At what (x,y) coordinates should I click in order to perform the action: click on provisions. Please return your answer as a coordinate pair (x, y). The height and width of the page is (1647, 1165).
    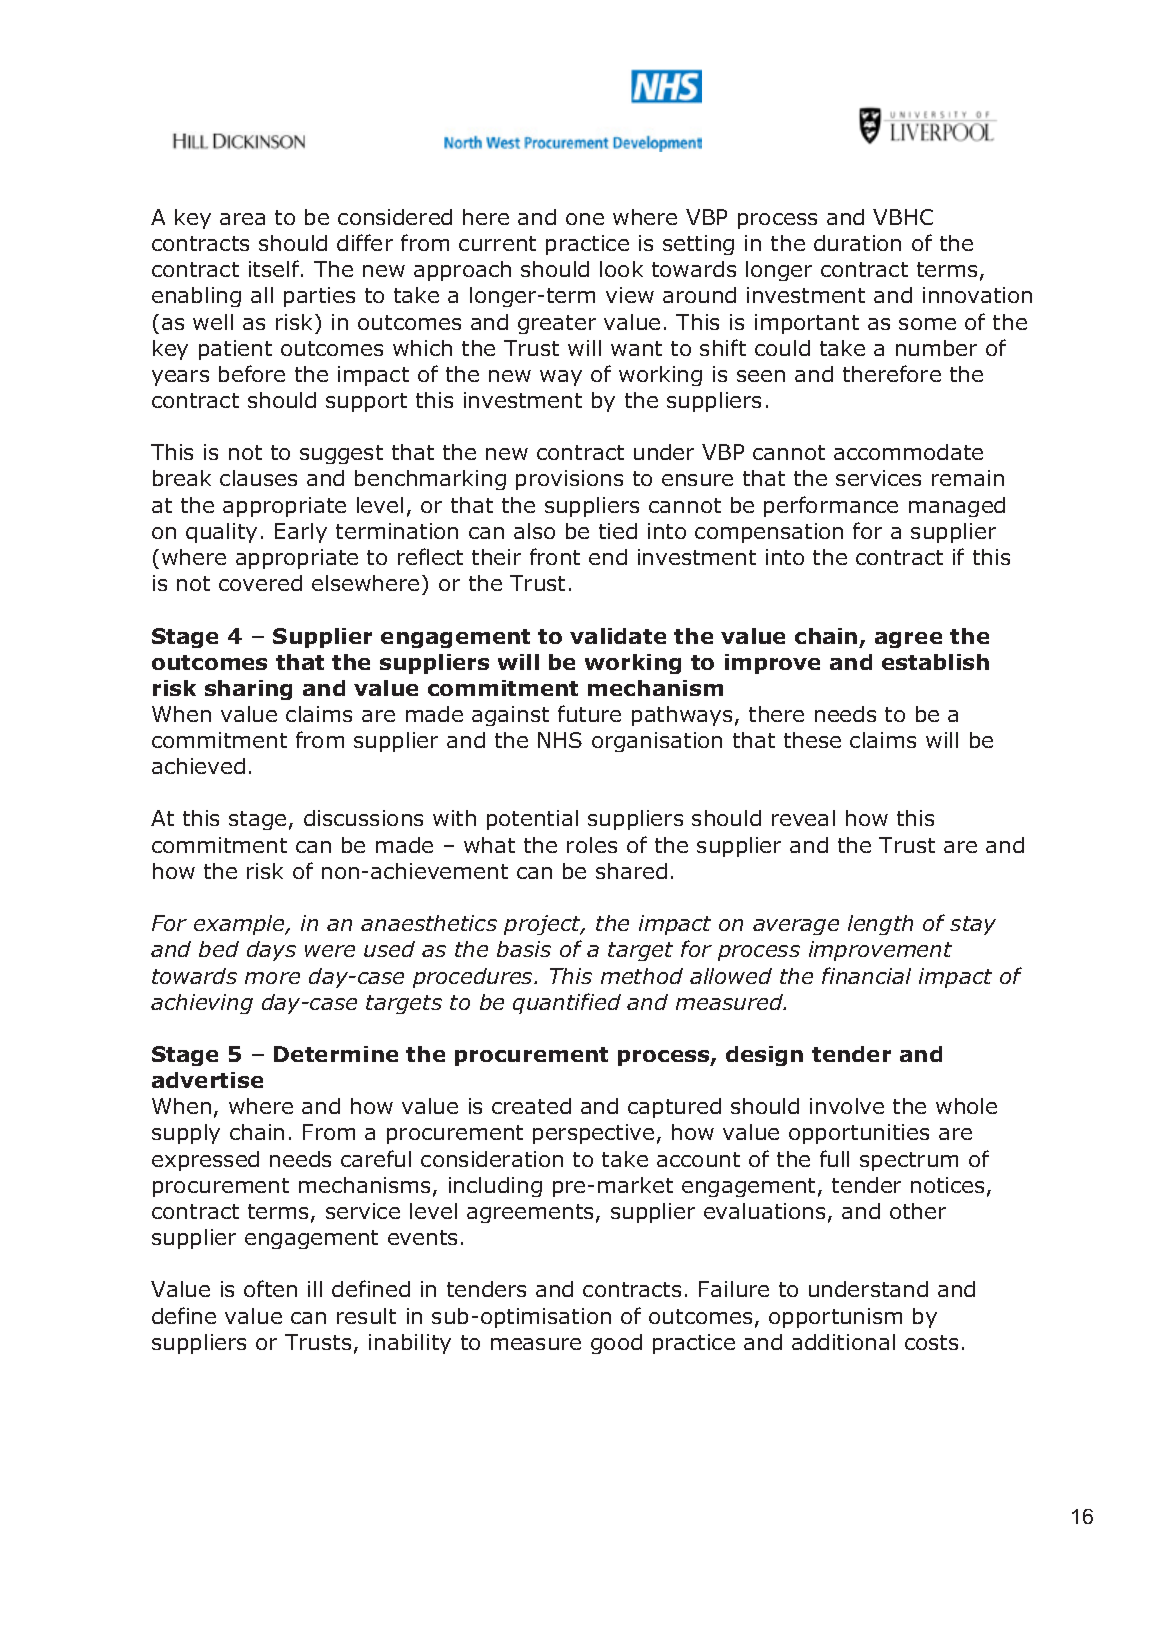
    Looking at the image, I should click on (569, 480).
